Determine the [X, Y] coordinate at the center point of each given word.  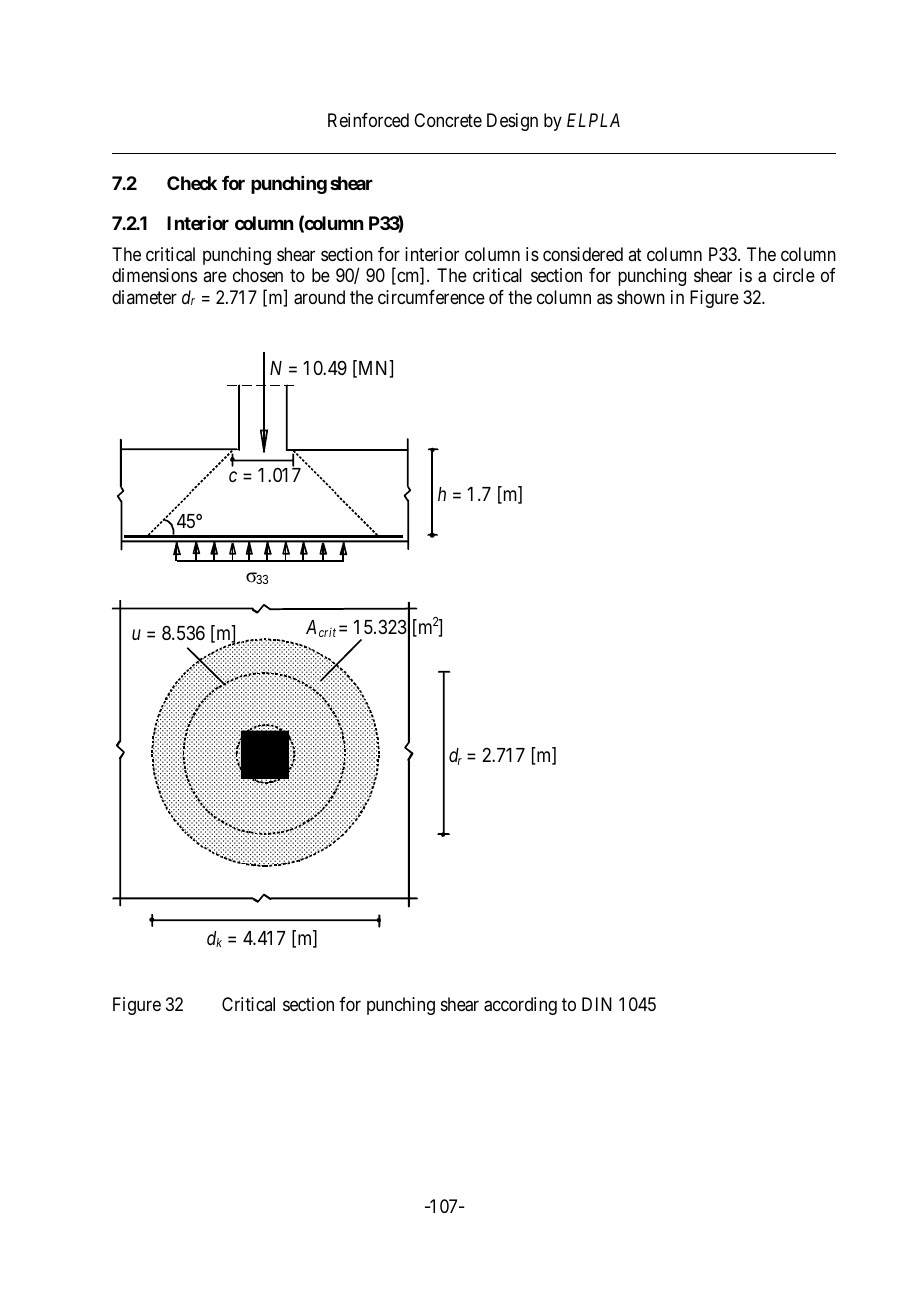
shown [641, 297]
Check [192, 183]
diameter [144, 297]
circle [794, 275]
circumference [431, 297]
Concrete [448, 120]
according [520, 1006]
